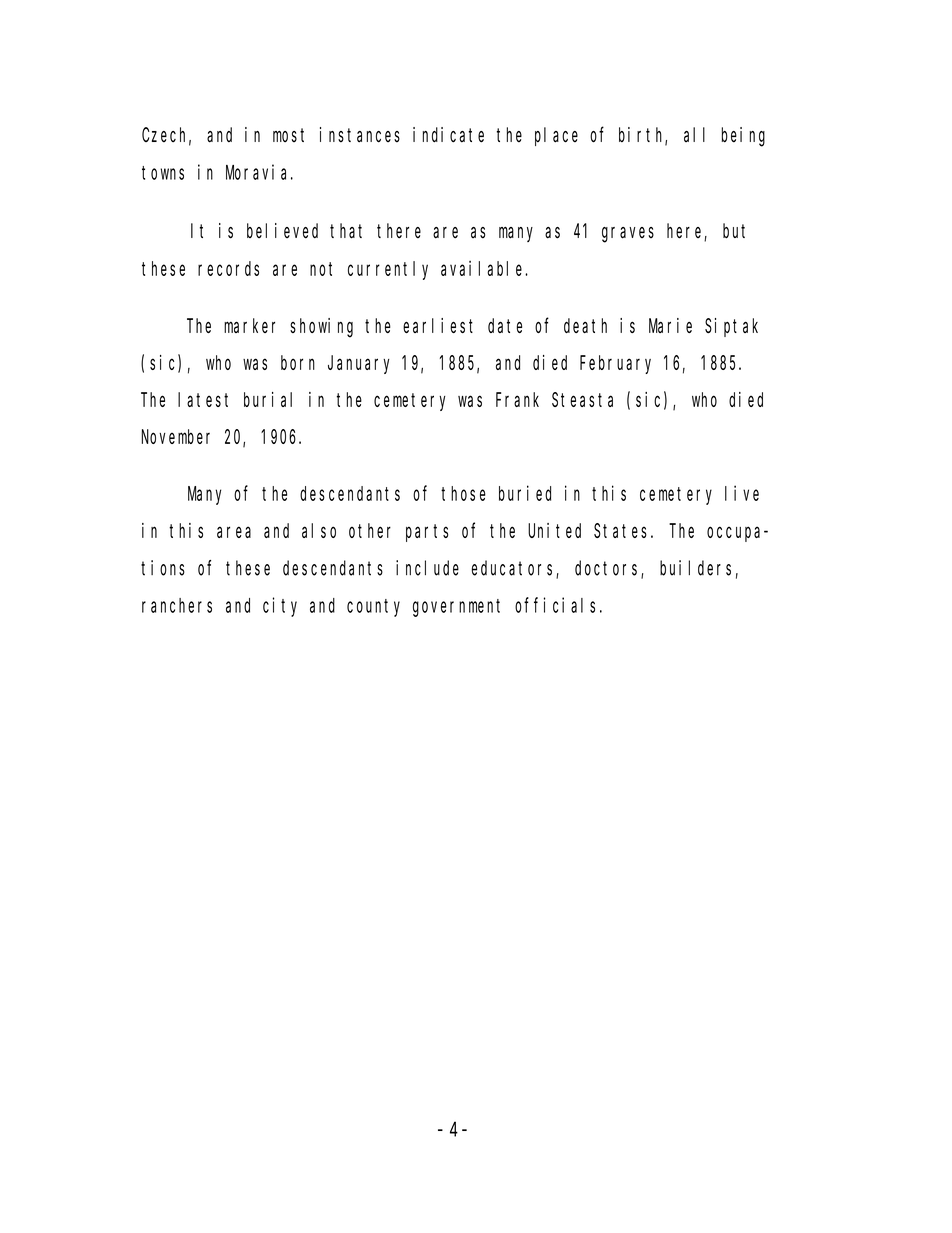 This document has width=952, height=1233. Describe the element at coordinates (298, 362) in the document. I see `born` at that location.
